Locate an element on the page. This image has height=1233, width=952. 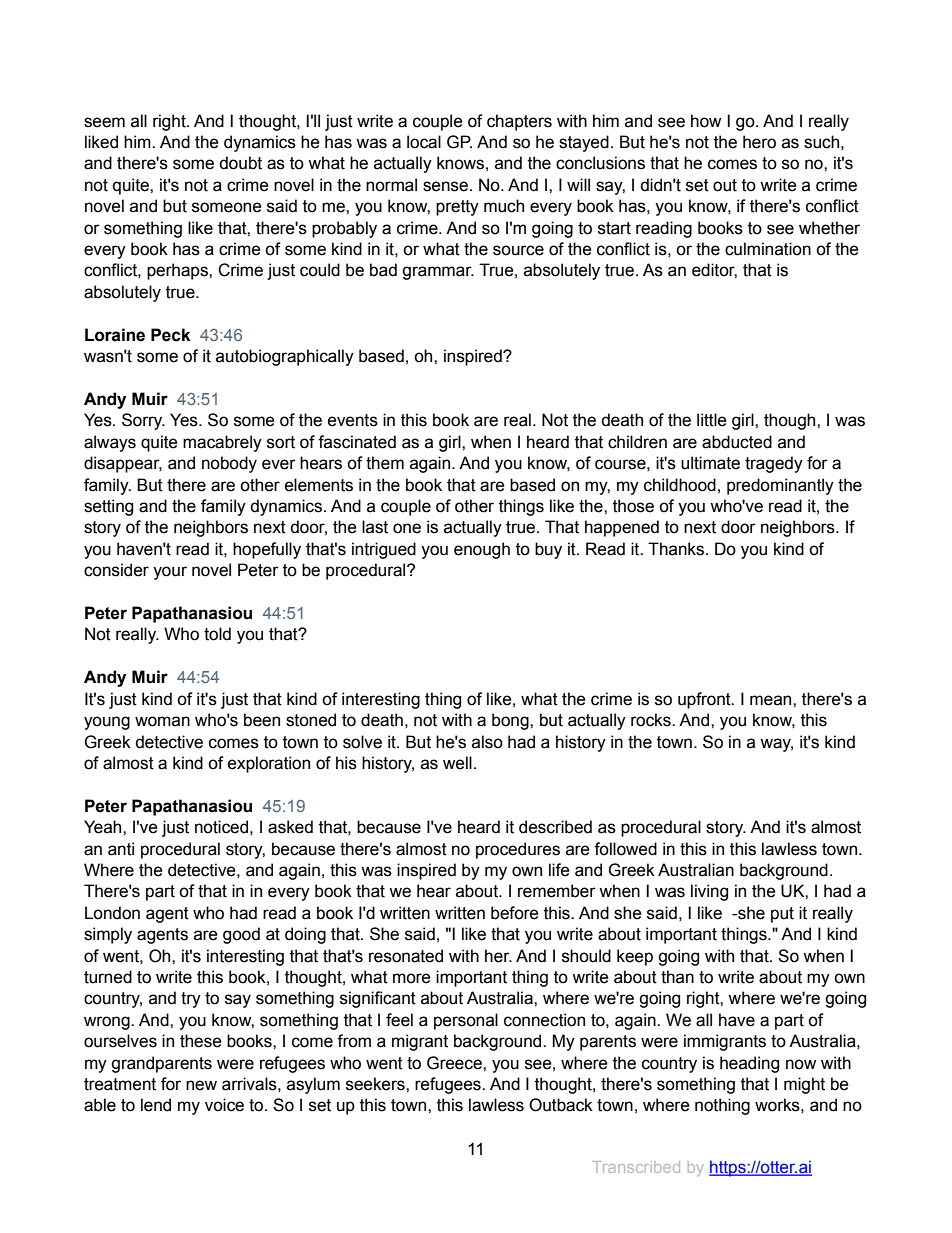
little is located at coordinates (712, 420).
